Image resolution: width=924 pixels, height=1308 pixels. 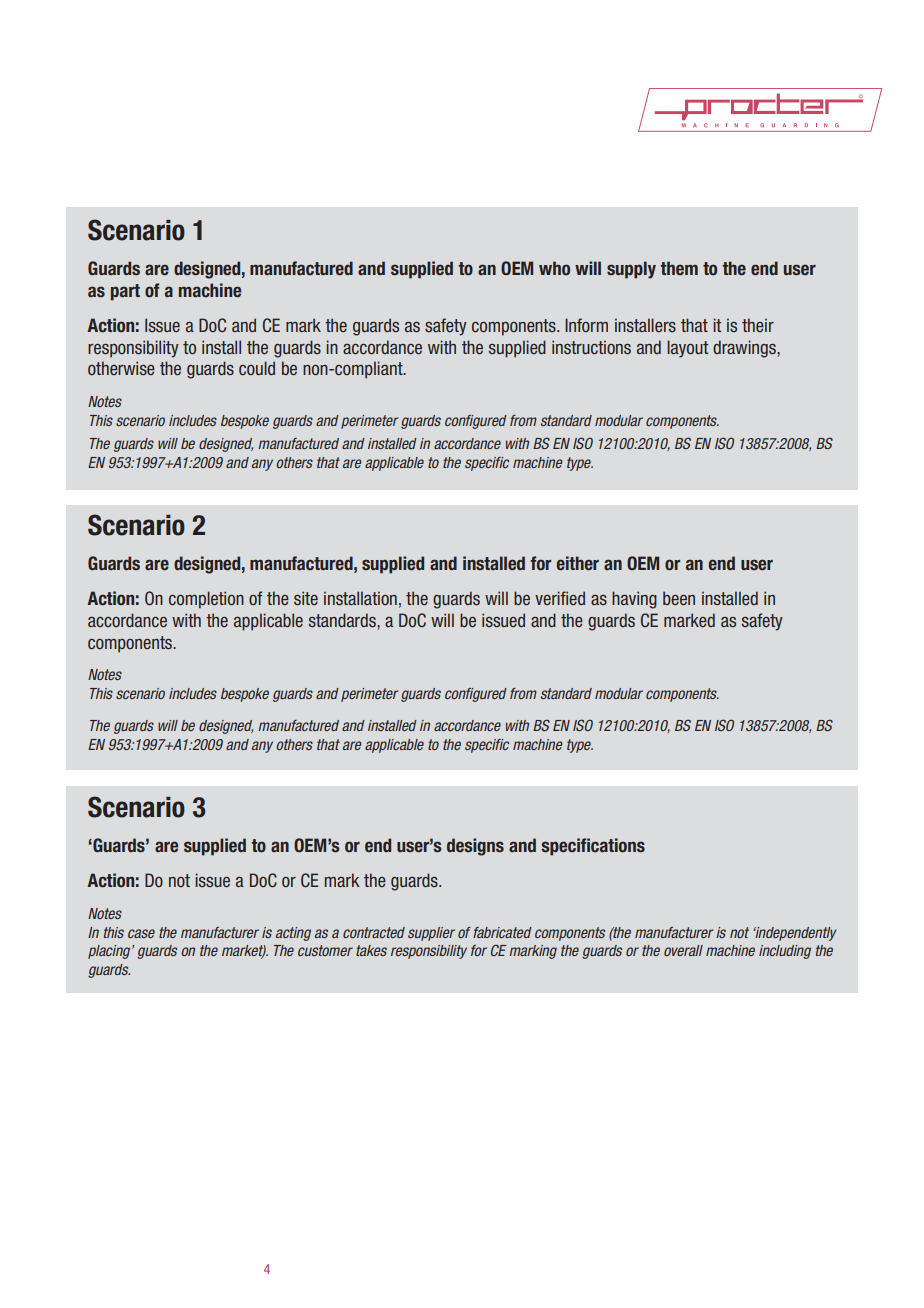 What do you see at coordinates (475, 847) in the image?
I see `designs` at bounding box center [475, 847].
